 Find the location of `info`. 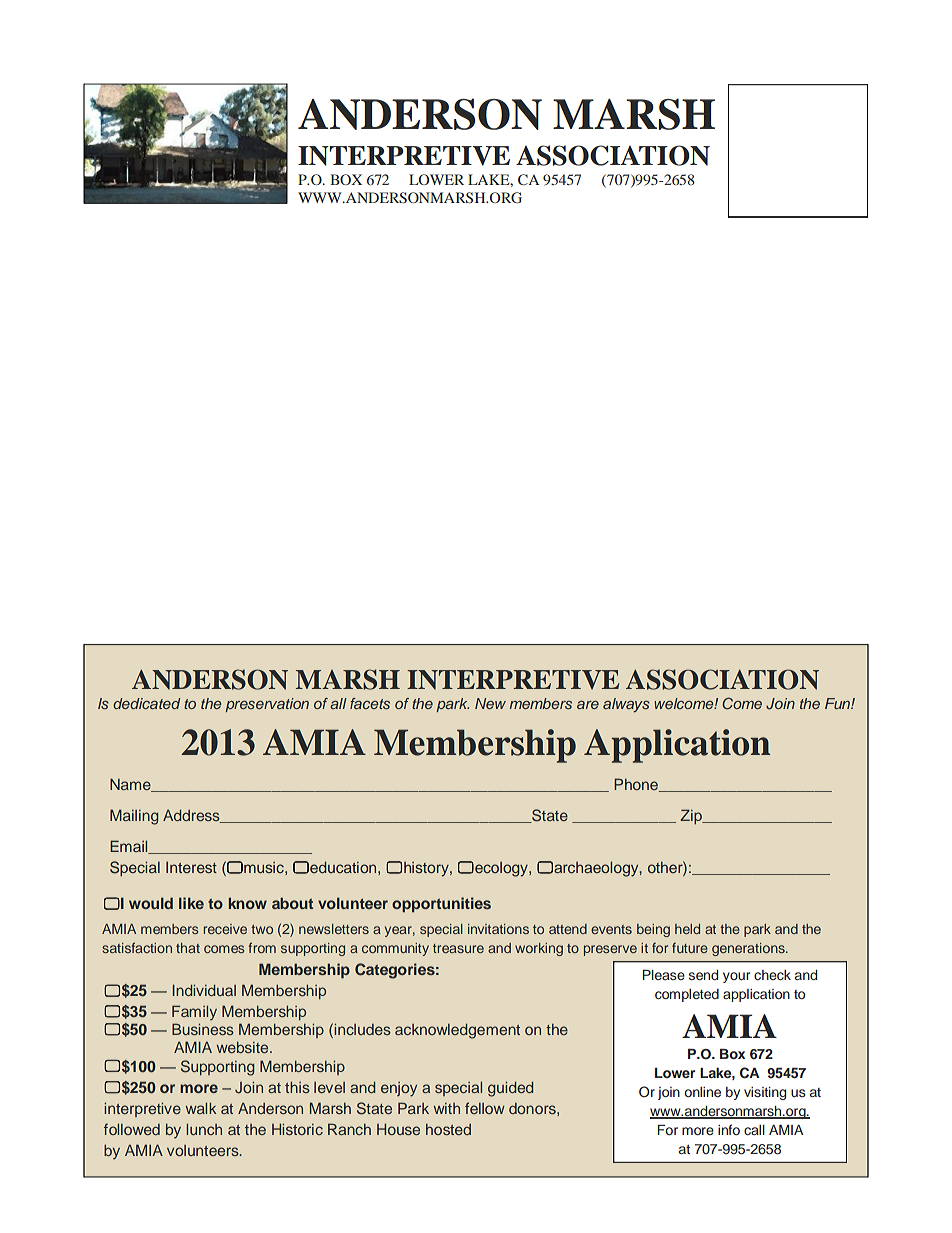

info is located at coordinates (729, 1129).
